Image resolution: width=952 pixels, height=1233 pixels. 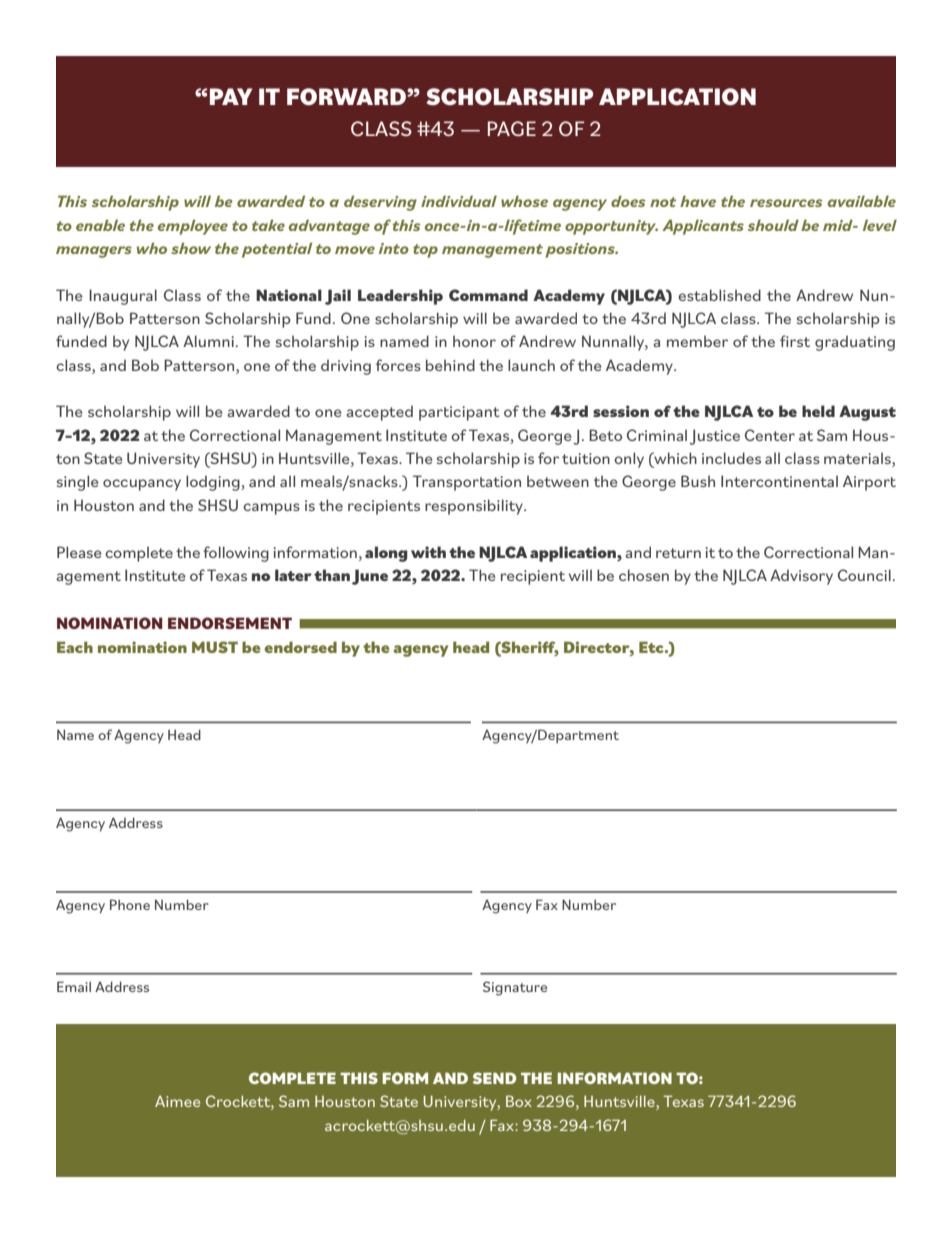 What do you see at coordinates (177, 1101) in the page?
I see `Aimee` at bounding box center [177, 1101].
